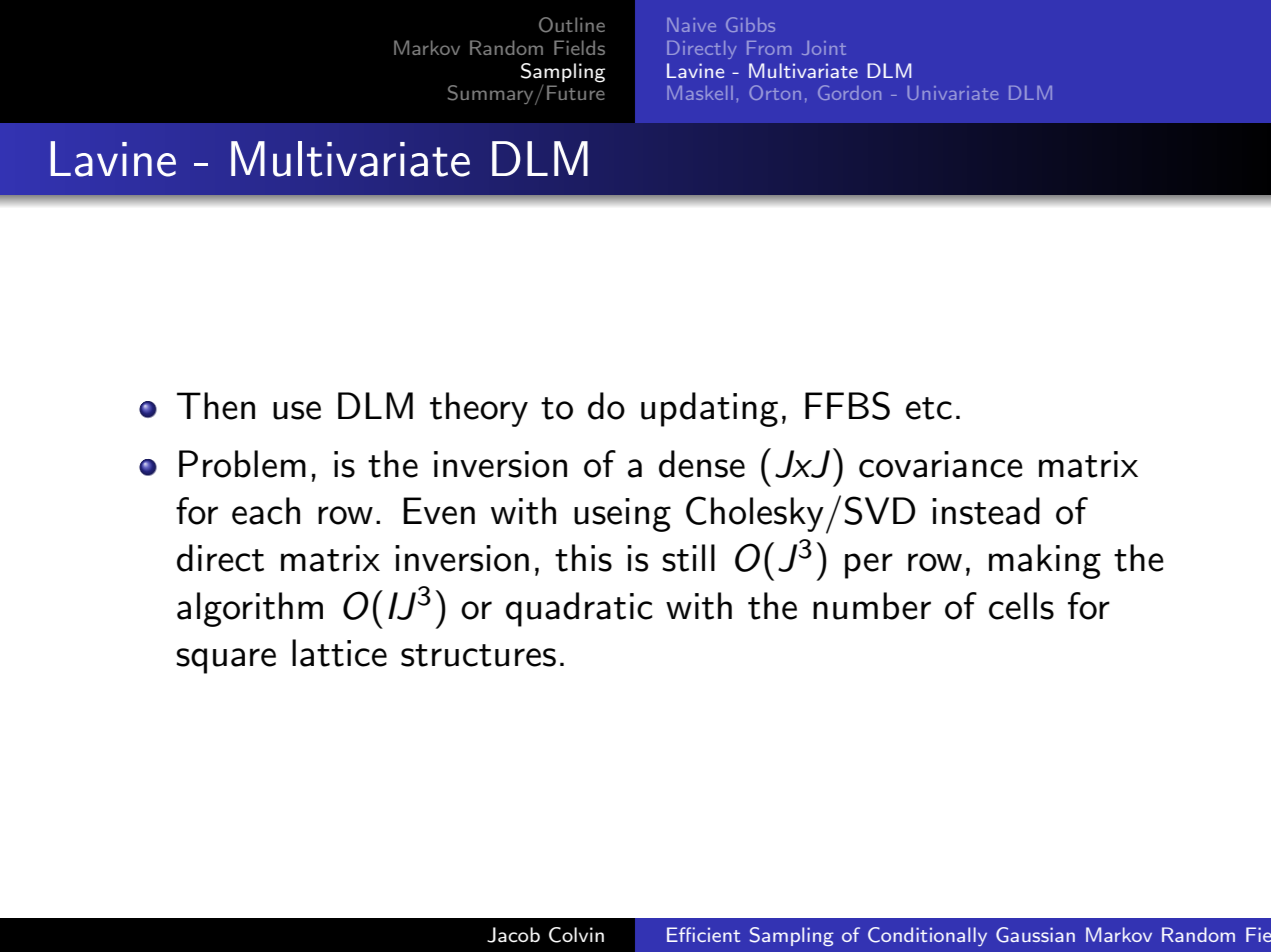 The height and width of the screenshot is (952, 1271). Describe the element at coordinates (226, 661) in the screenshot. I see `square` at that location.
